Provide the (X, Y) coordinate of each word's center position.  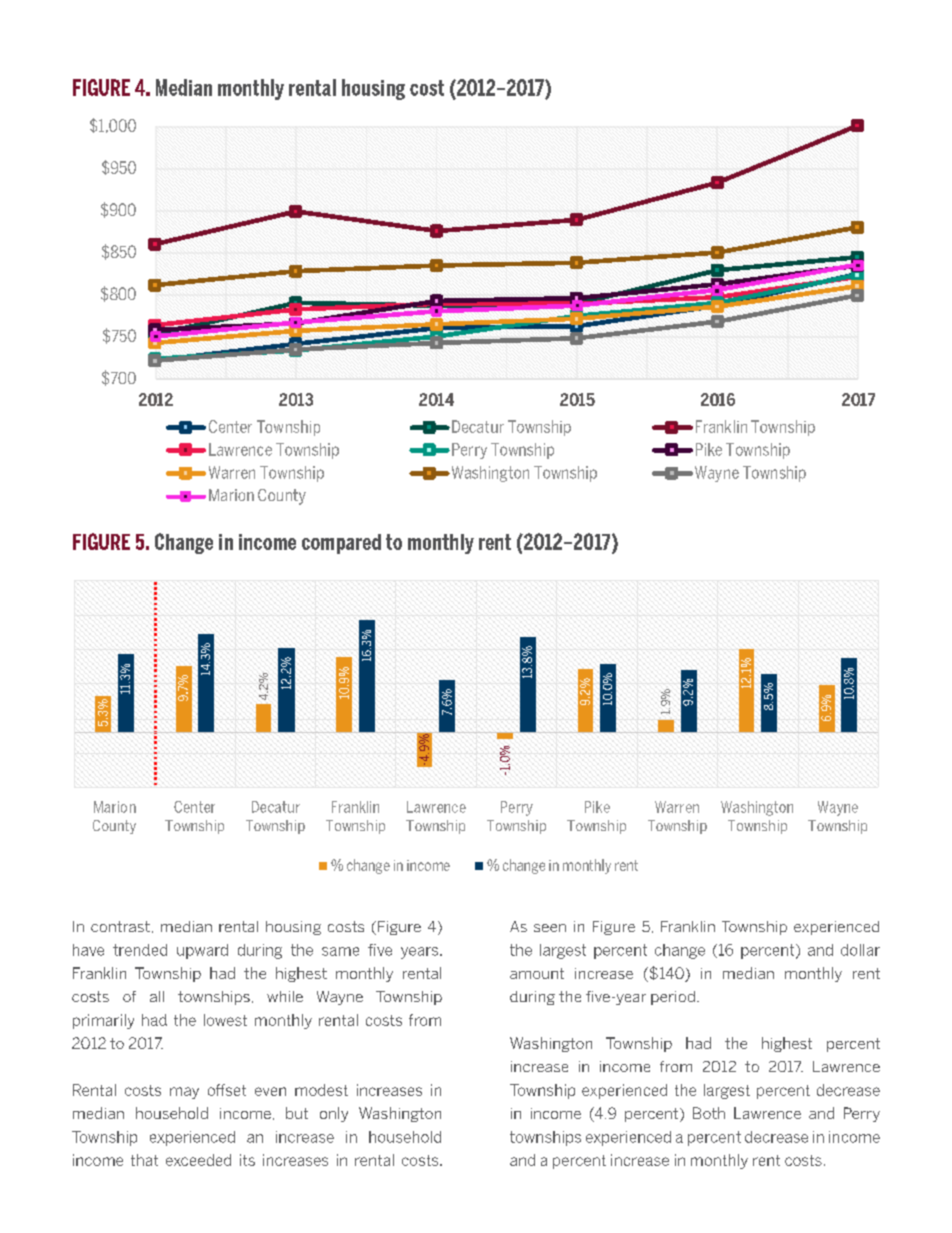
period (674, 998)
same (340, 951)
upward (202, 951)
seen (550, 928)
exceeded (198, 1160)
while (285, 996)
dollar (860, 950)
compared (341, 544)
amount (537, 973)
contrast (120, 926)
